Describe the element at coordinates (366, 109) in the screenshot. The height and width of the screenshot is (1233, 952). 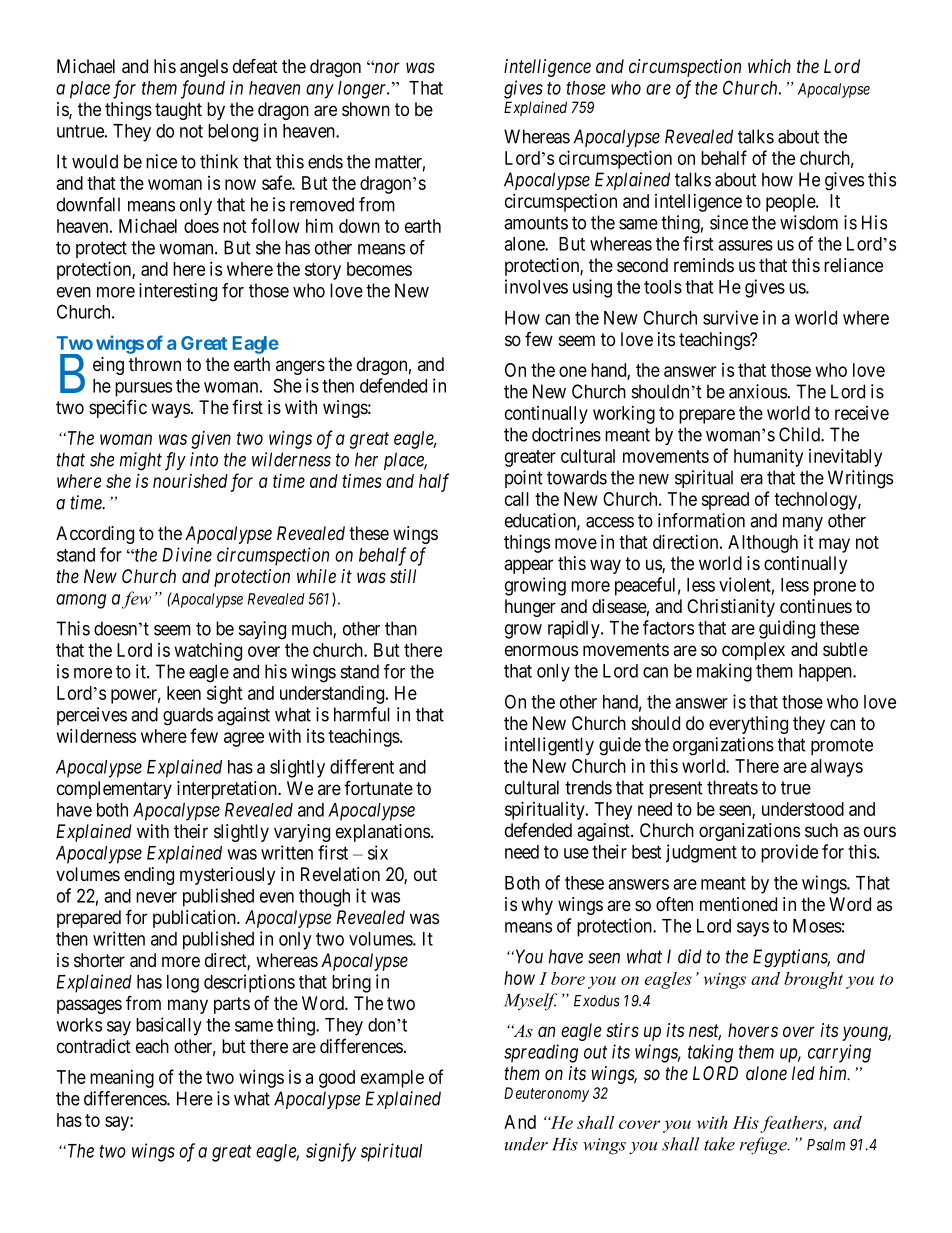
I see `shown` at that location.
